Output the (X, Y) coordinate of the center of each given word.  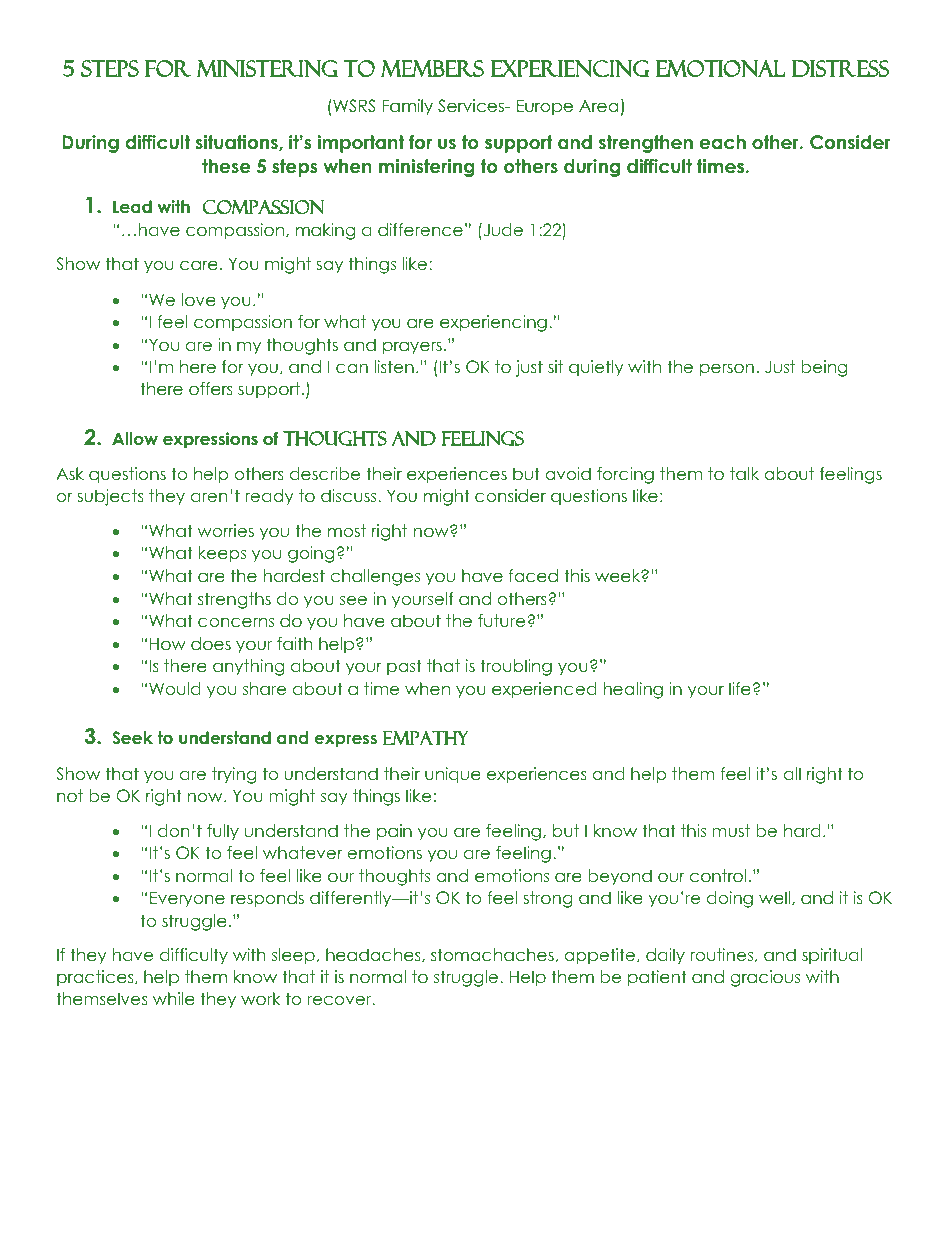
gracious (765, 978)
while (174, 998)
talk (744, 473)
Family (407, 107)
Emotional (720, 68)
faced (533, 575)
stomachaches (492, 954)
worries (226, 530)
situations (237, 143)
